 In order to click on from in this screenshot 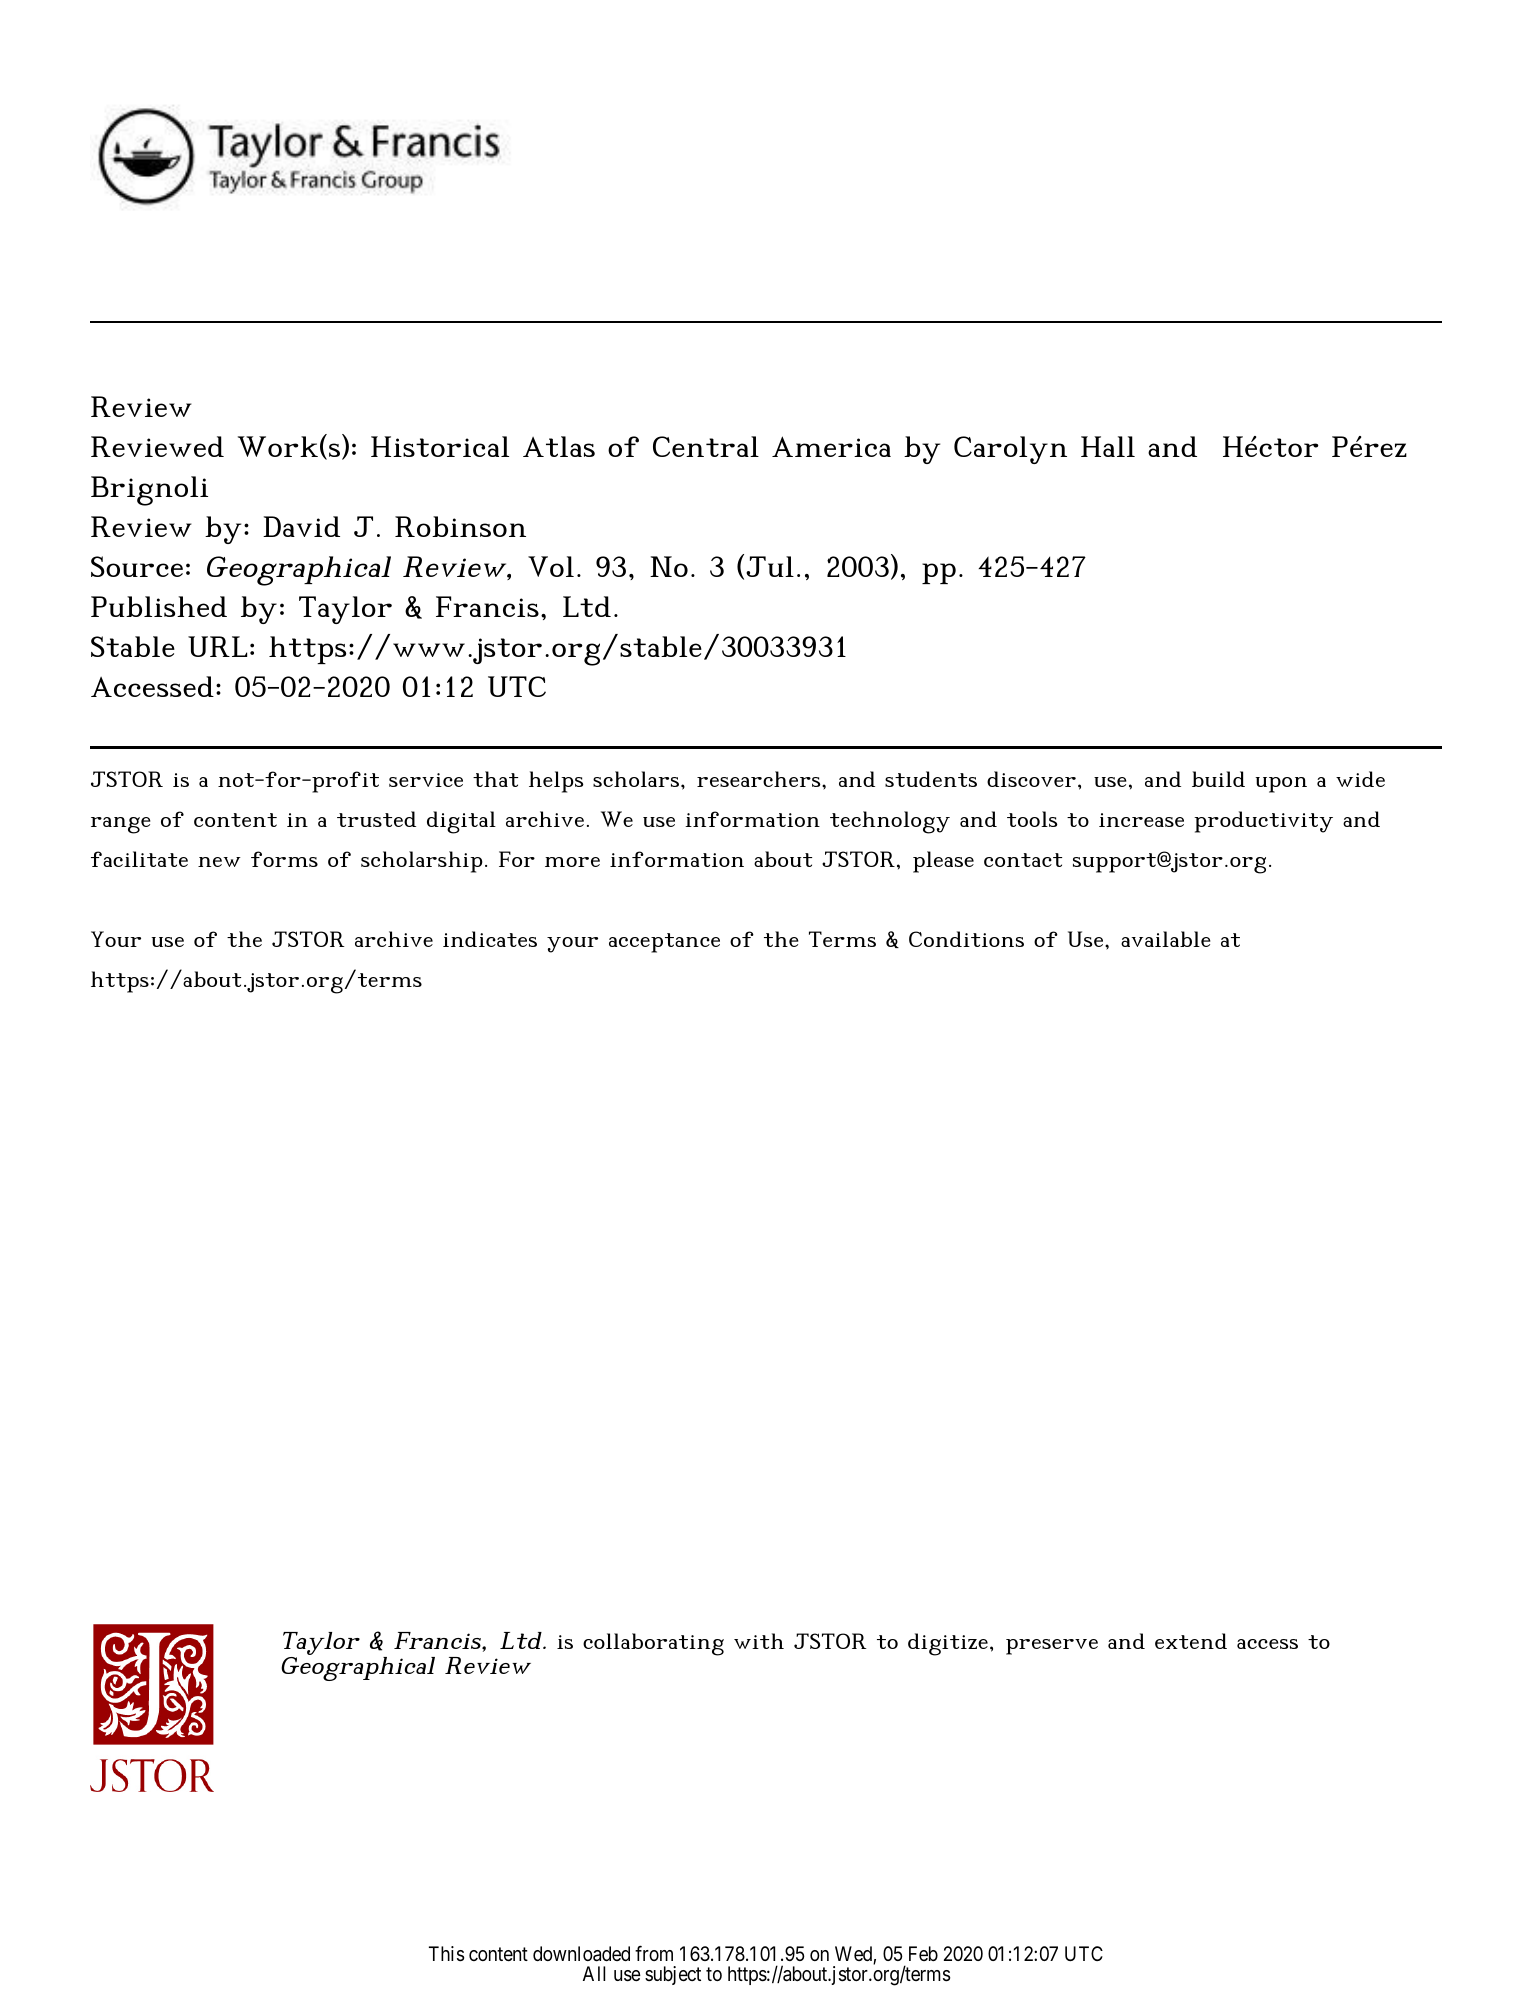, I will do `click(654, 1953)`.
